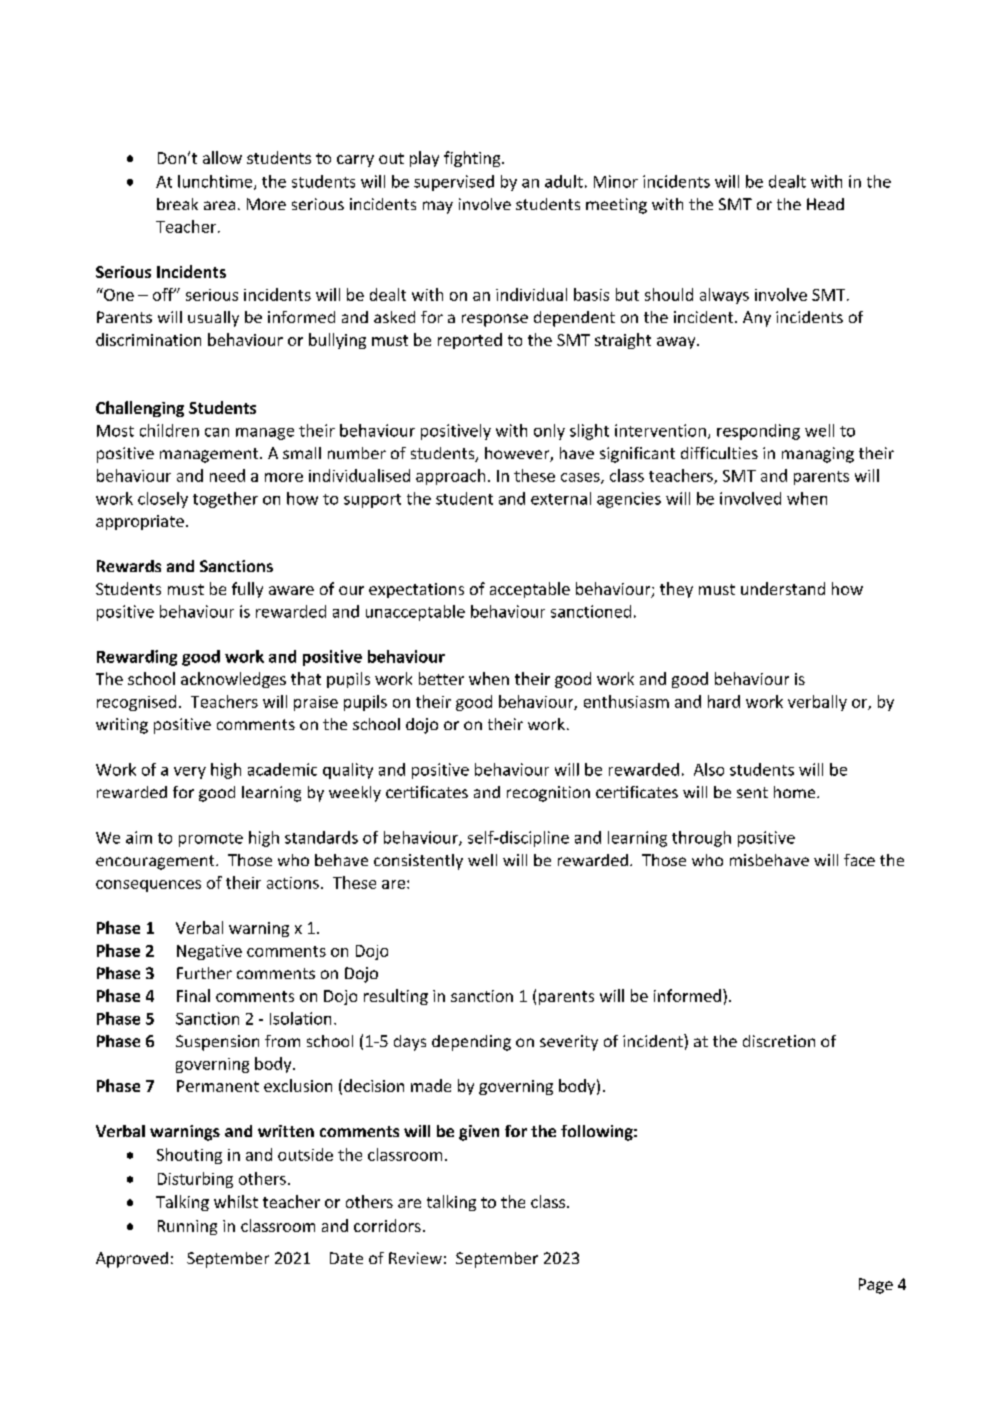 This image has height=1418, width=1002. I want to click on lunchtime, so click(216, 182).
